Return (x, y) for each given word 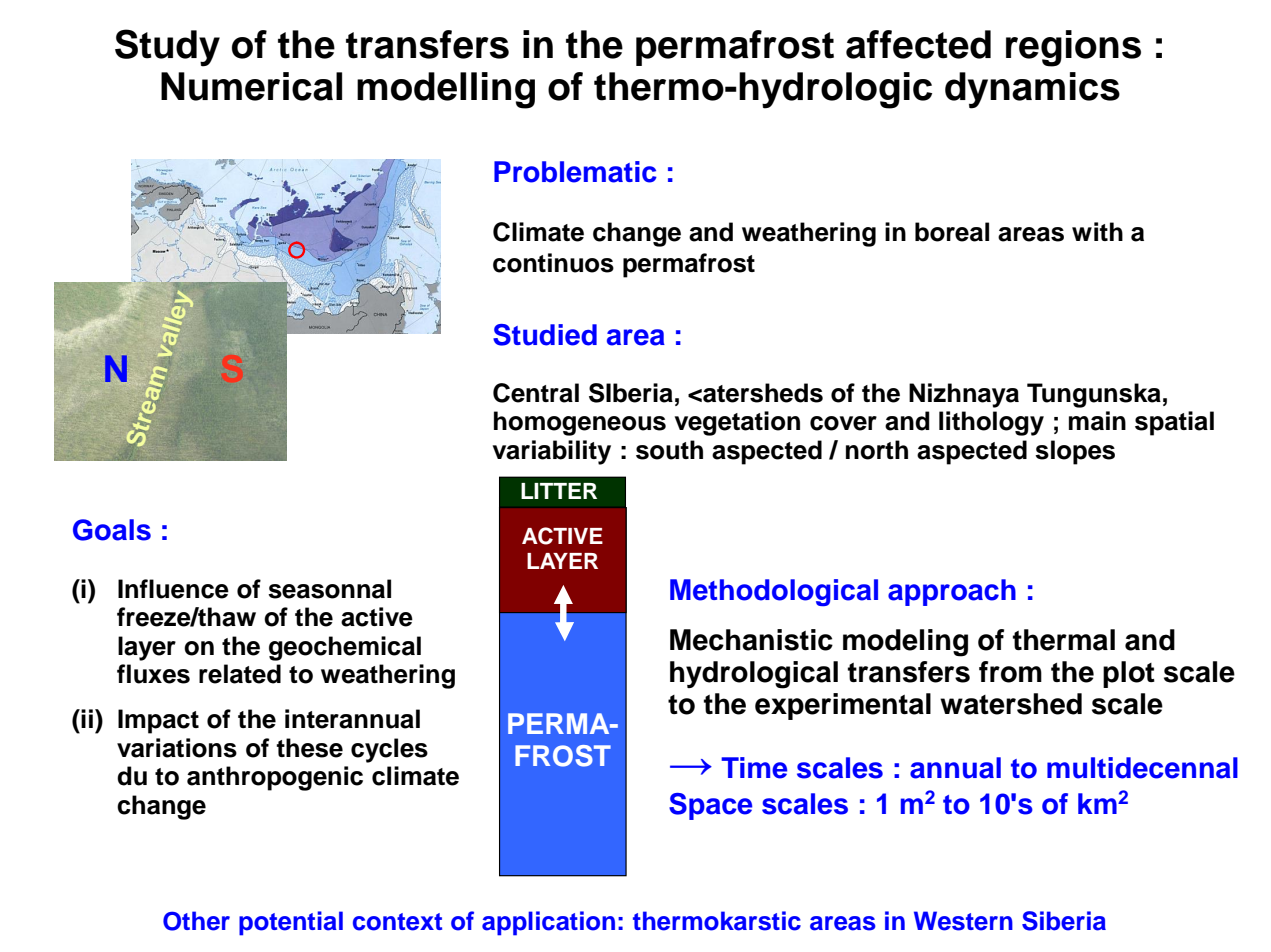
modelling (446, 90)
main (1097, 421)
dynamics (1032, 90)
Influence (173, 589)
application (548, 923)
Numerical (251, 86)
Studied (545, 335)
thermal (1064, 640)
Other (196, 921)
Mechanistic (751, 640)
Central (536, 393)
